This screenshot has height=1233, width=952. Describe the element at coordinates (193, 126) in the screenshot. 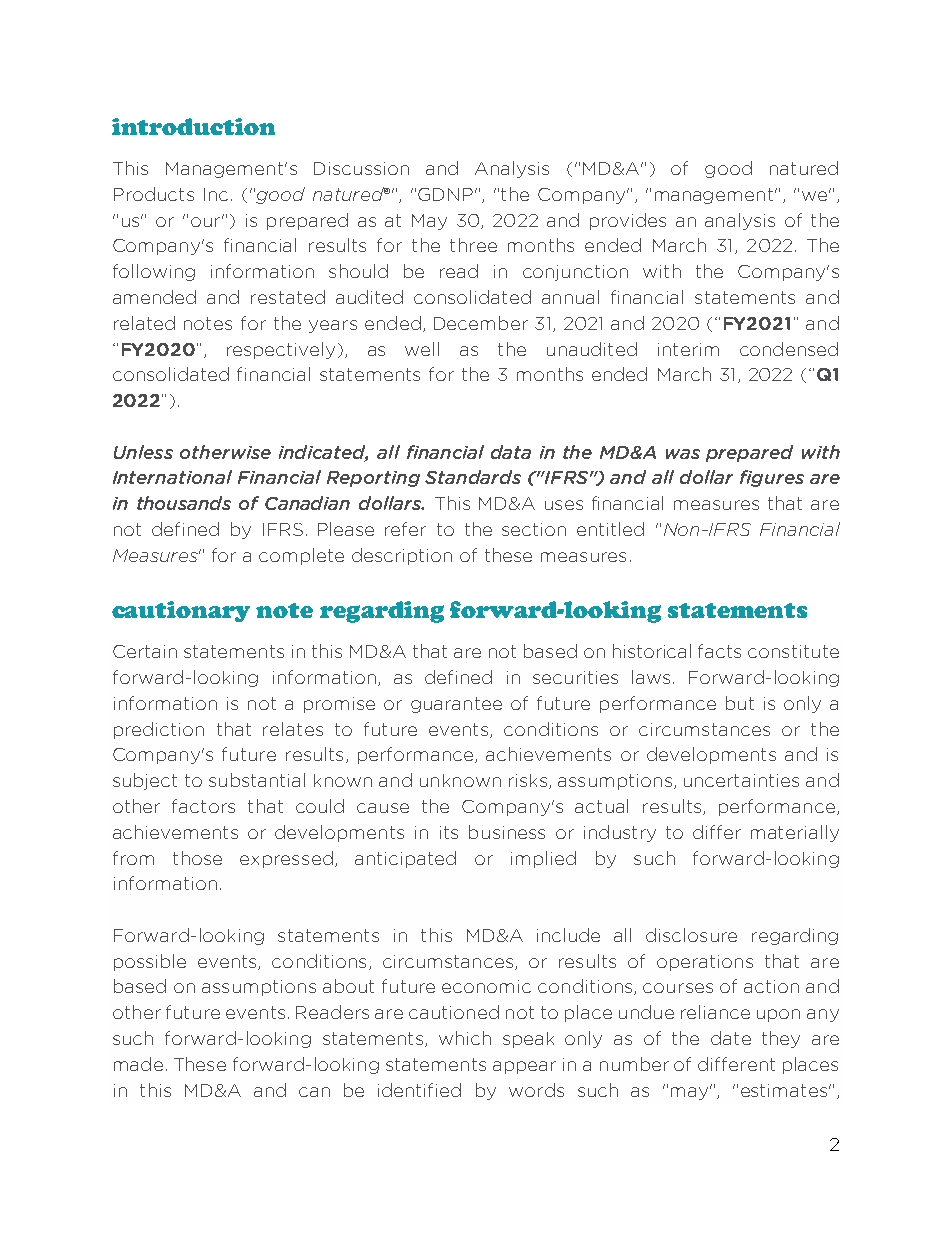

I see `introduction` at that location.
